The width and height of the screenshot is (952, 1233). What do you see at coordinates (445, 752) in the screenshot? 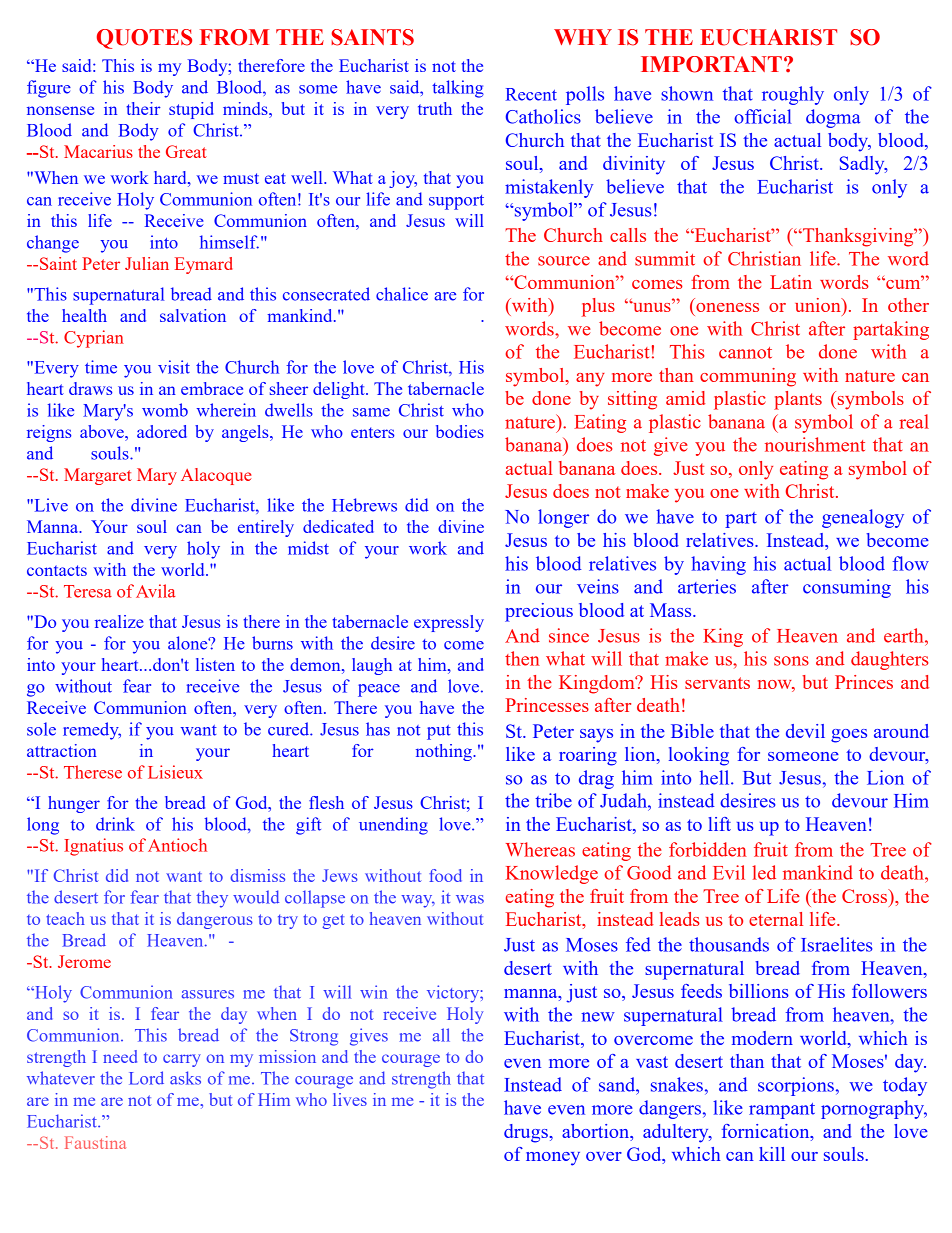
I see `nothing` at bounding box center [445, 752].
